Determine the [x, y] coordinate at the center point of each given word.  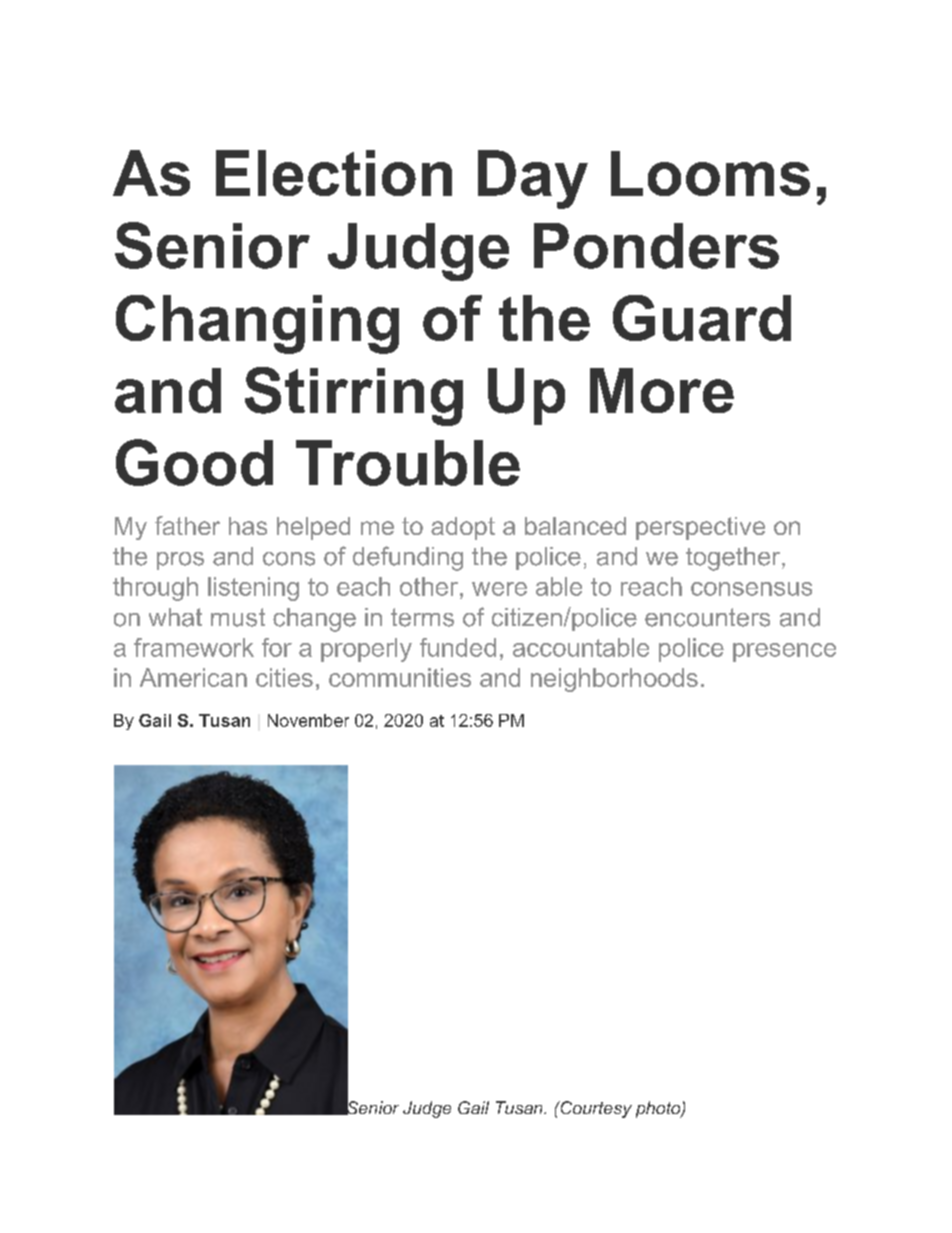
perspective [700, 528]
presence [784, 652]
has [248, 526]
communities [400, 677]
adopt [463, 528]
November [308, 720]
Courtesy [595, 1109]
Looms [710, 173]
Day [533, 179]
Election [334, 173]
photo [659, 1109]
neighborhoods [614, 680]
